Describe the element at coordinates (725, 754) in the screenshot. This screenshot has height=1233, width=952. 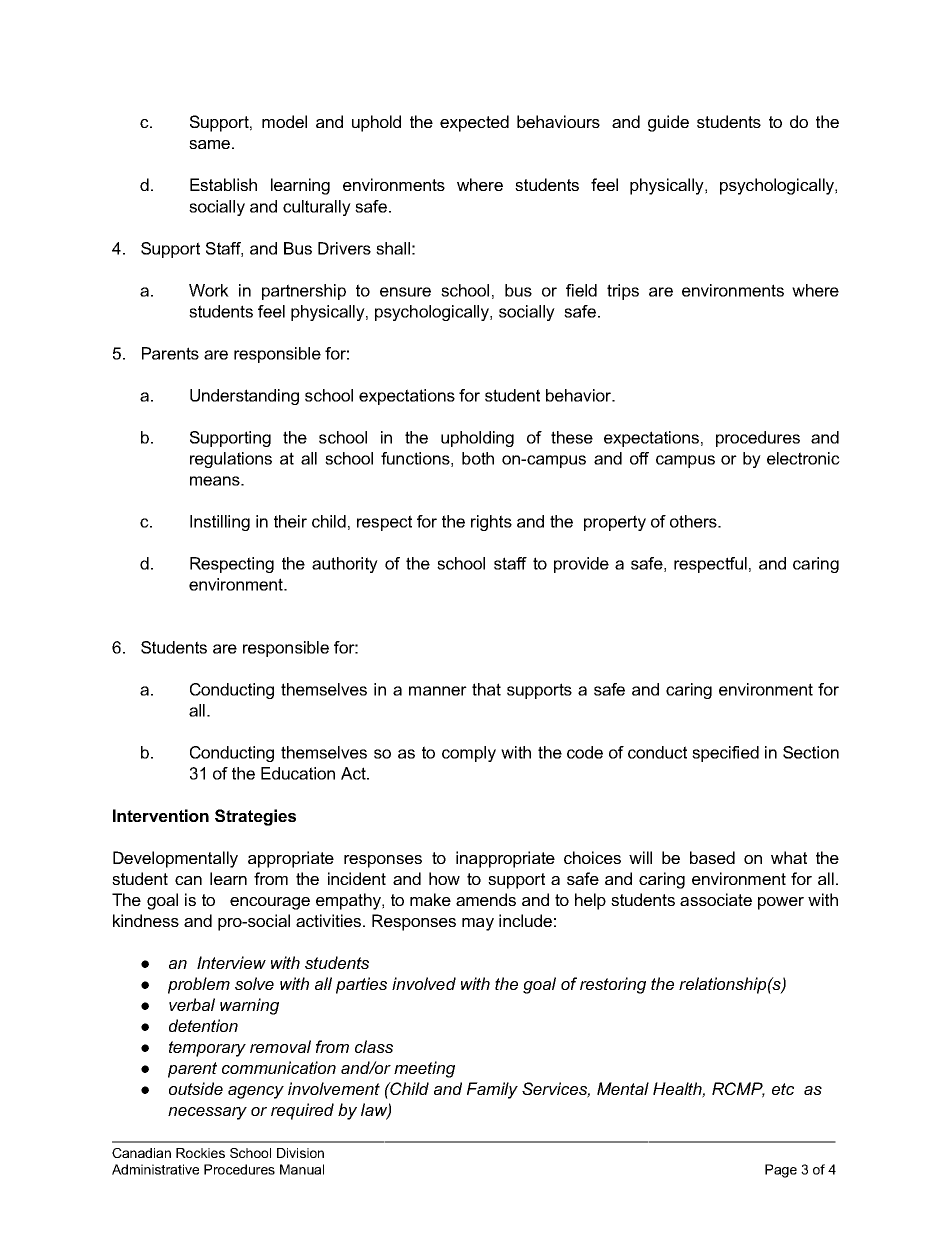
I see `specified` at that location.
